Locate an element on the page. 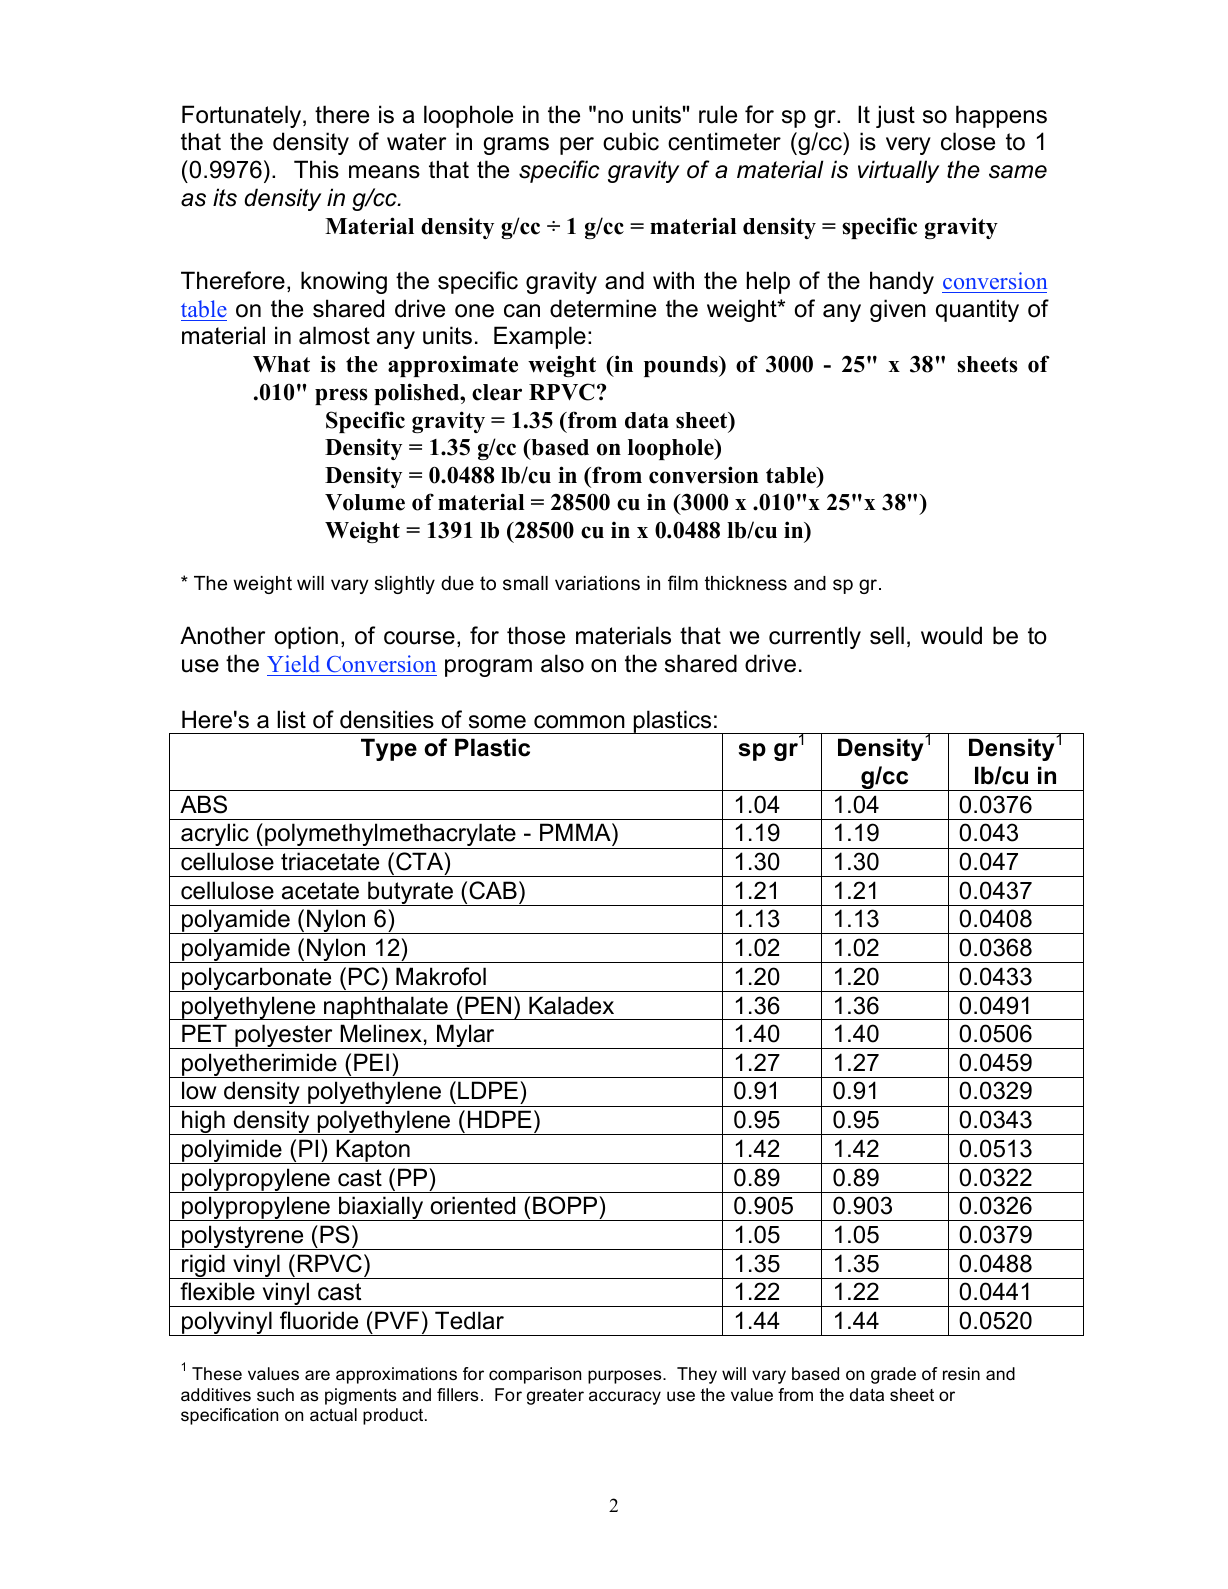  very is located at coordinates (908, 146).
